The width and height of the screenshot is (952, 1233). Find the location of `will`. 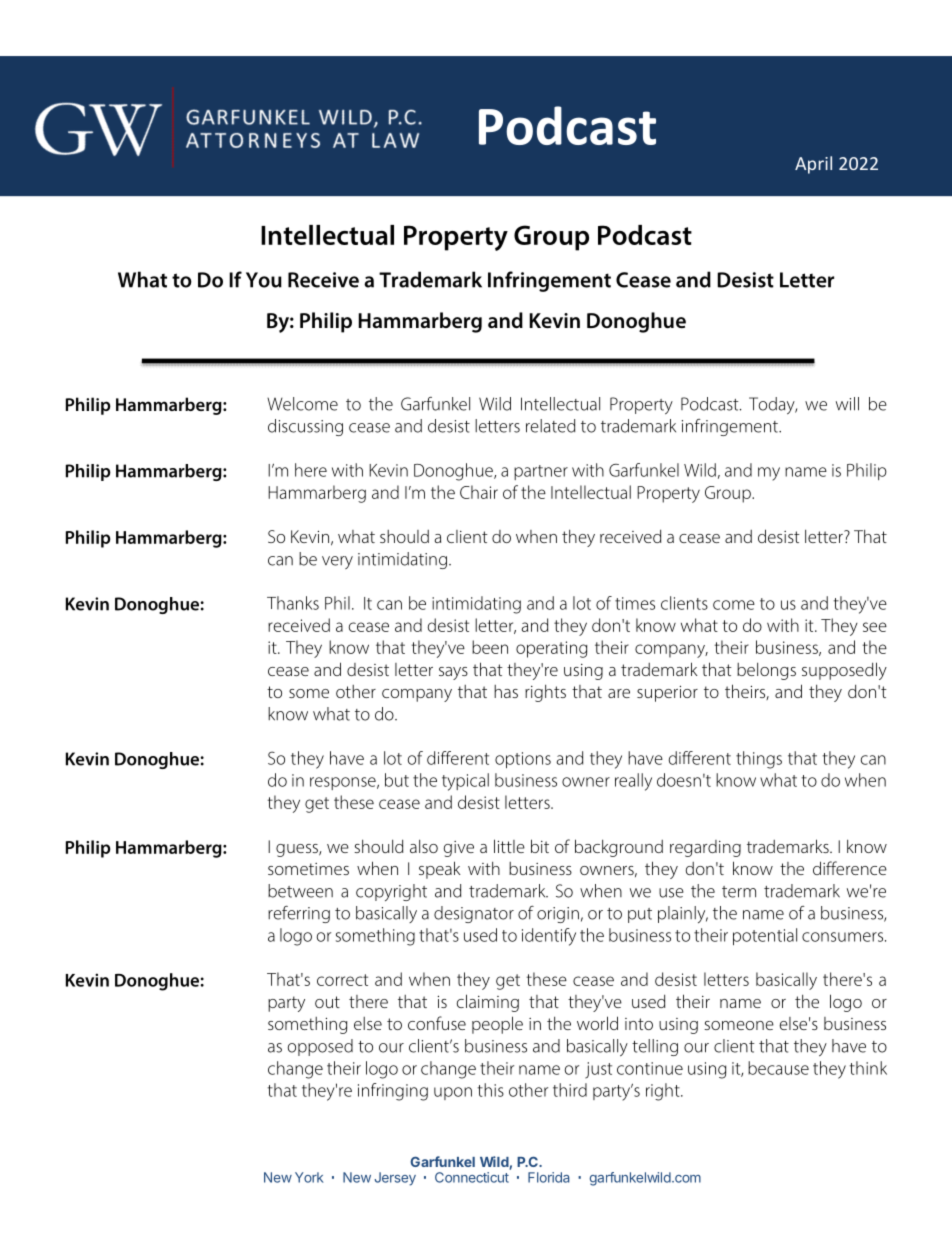

will is located at coordinates (847, 404).
